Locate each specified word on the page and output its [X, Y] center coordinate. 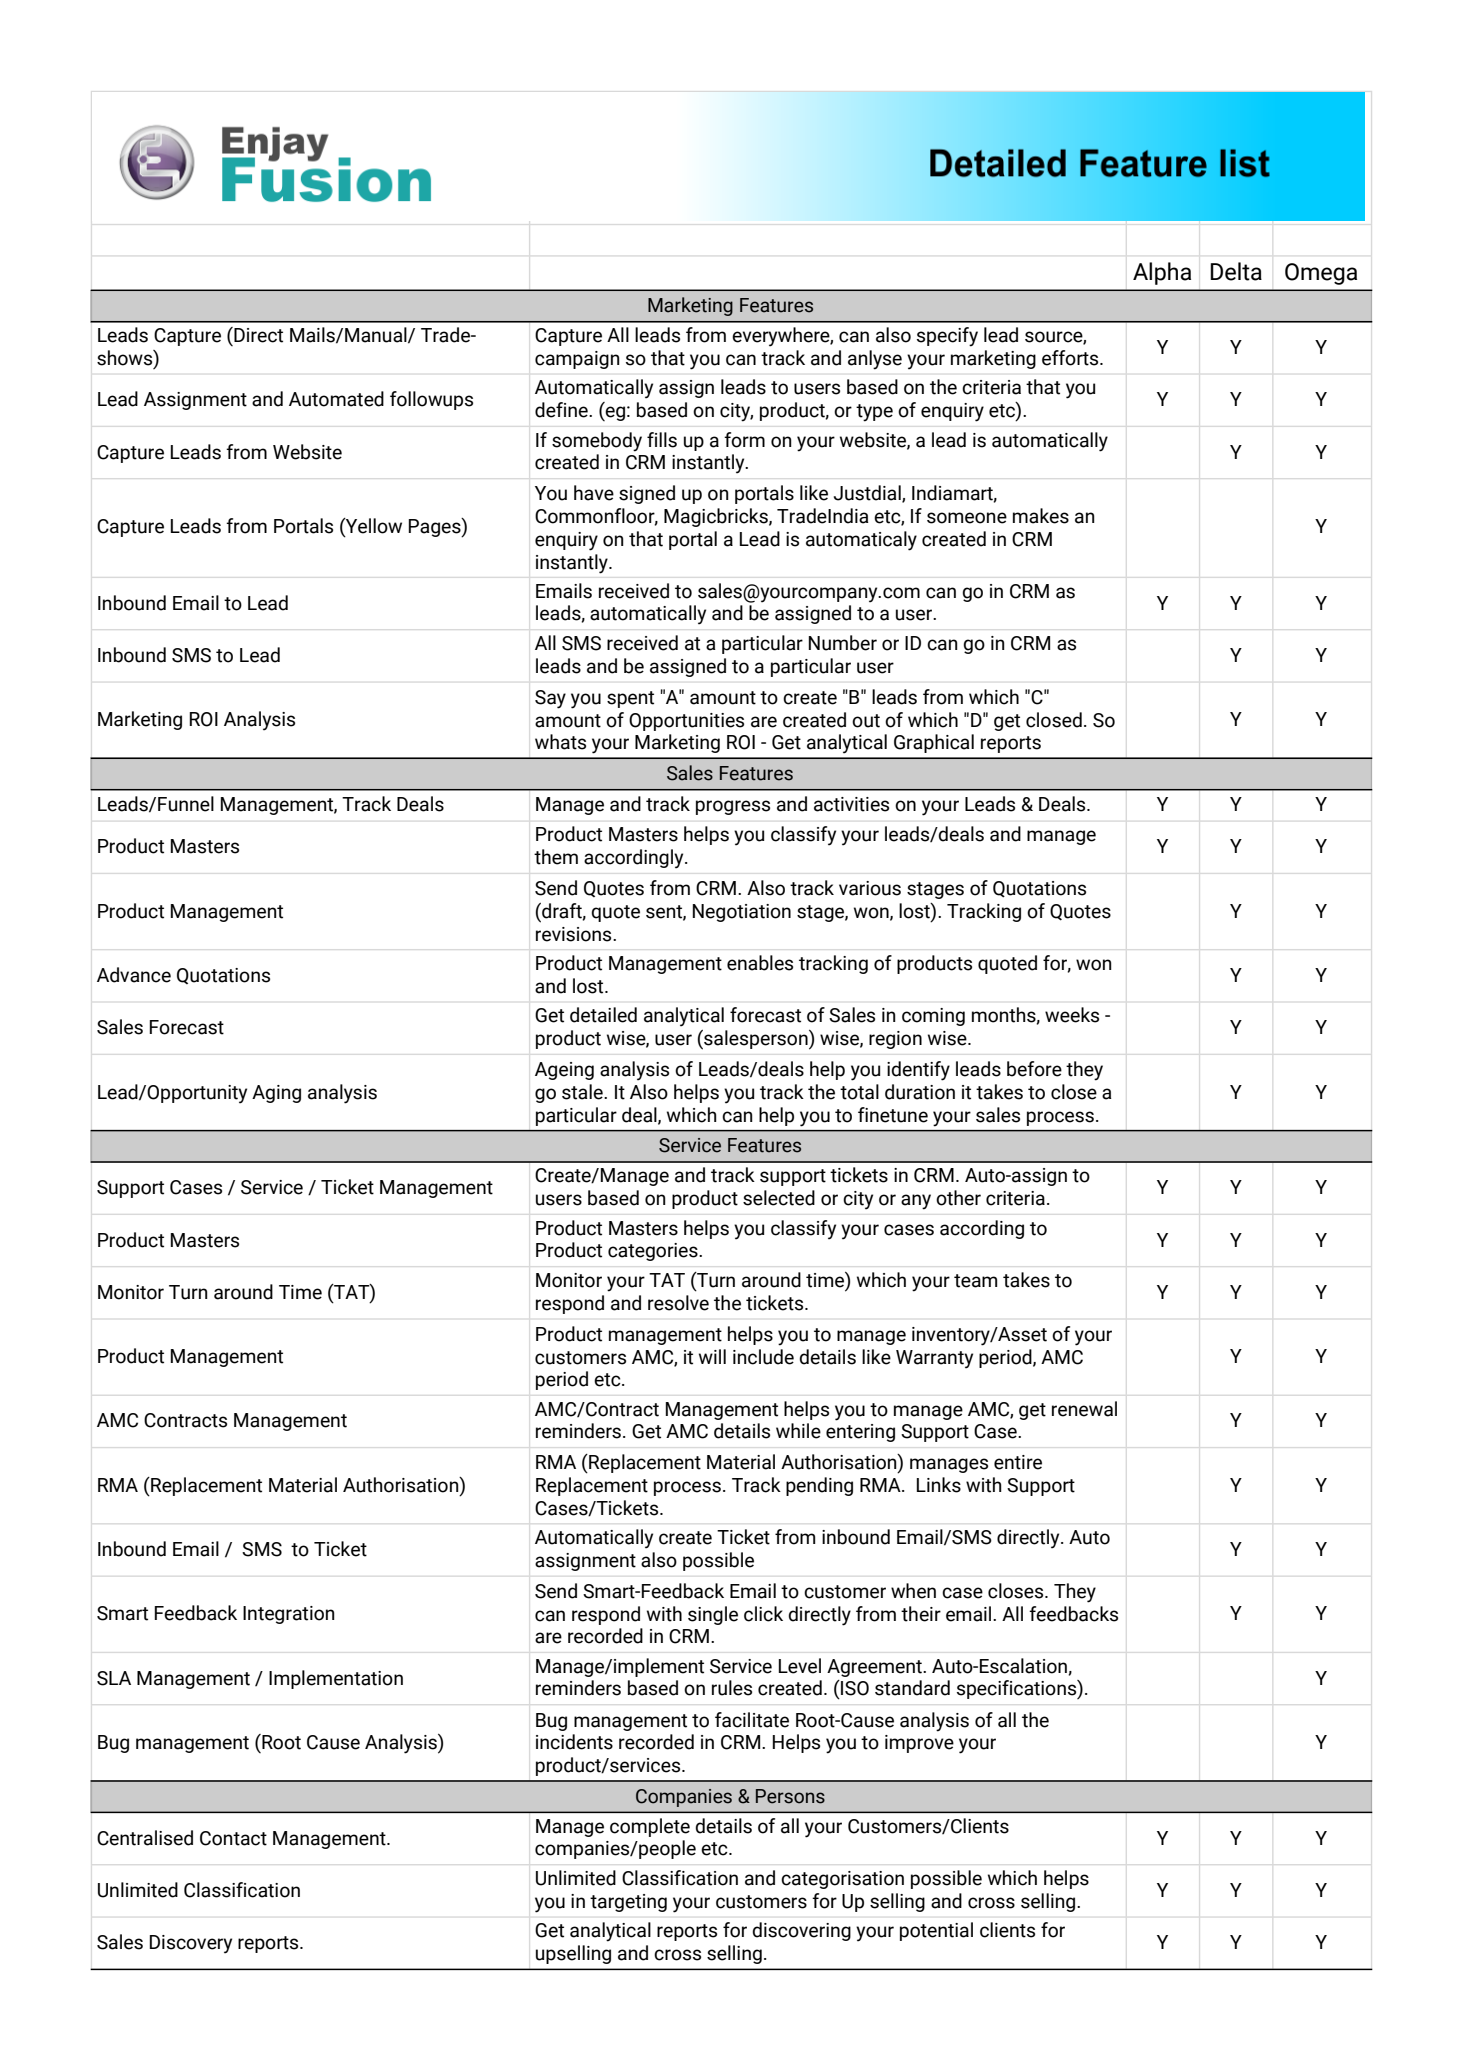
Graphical [934, 743]
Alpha [1162, 273]
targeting [628, 1903]
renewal [1084, 1409]
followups [431, 400]
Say [550, 699]
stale [583, 1092]
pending [819, 1486]
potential [936, 1931]
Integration [289, 1615]
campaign [577, 360]
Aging [276, 1094]
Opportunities [686, 722]
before [1034, 1069]
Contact [233, 1838]
